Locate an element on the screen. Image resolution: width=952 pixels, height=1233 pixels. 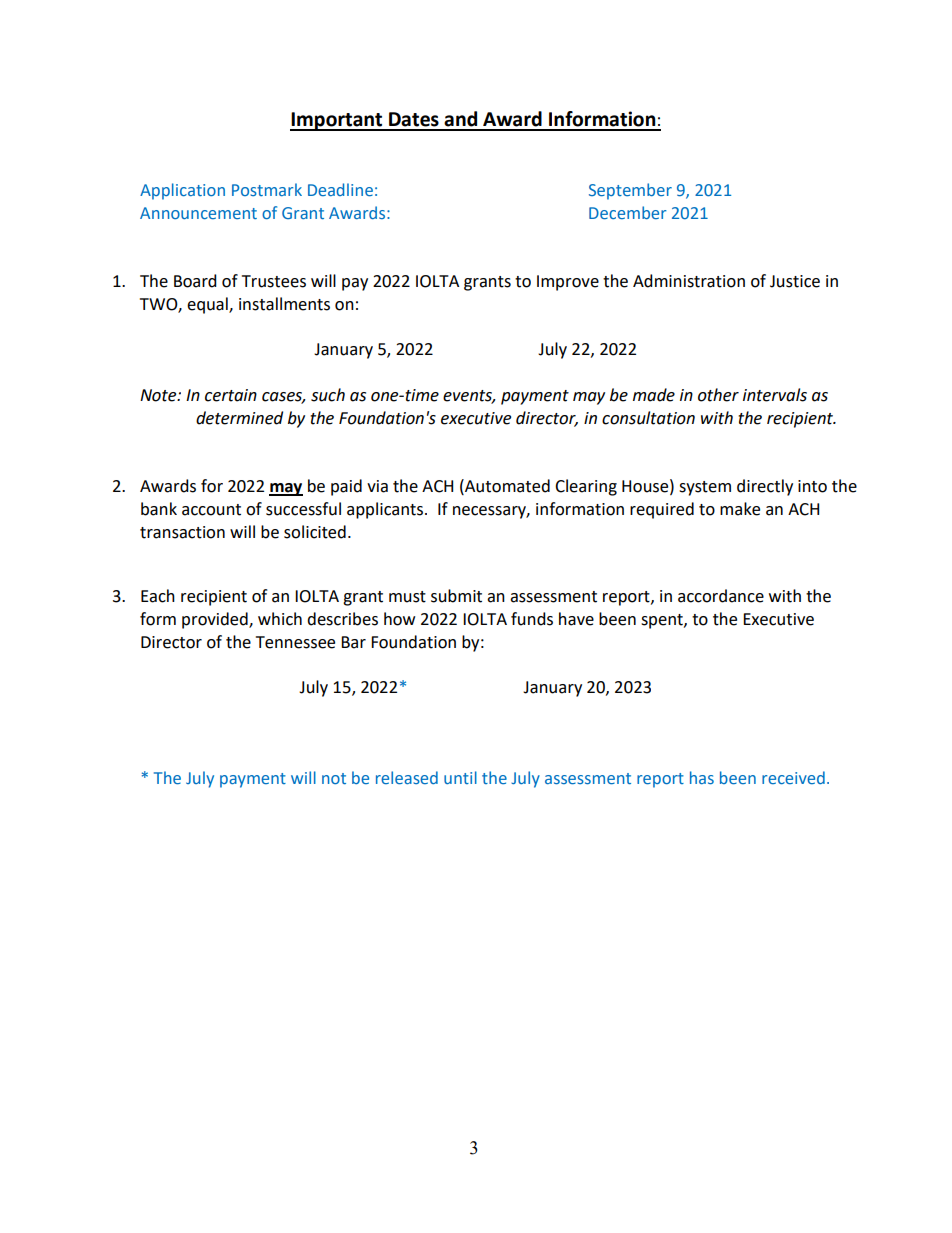
directly is located at coordinates (765, 487).
